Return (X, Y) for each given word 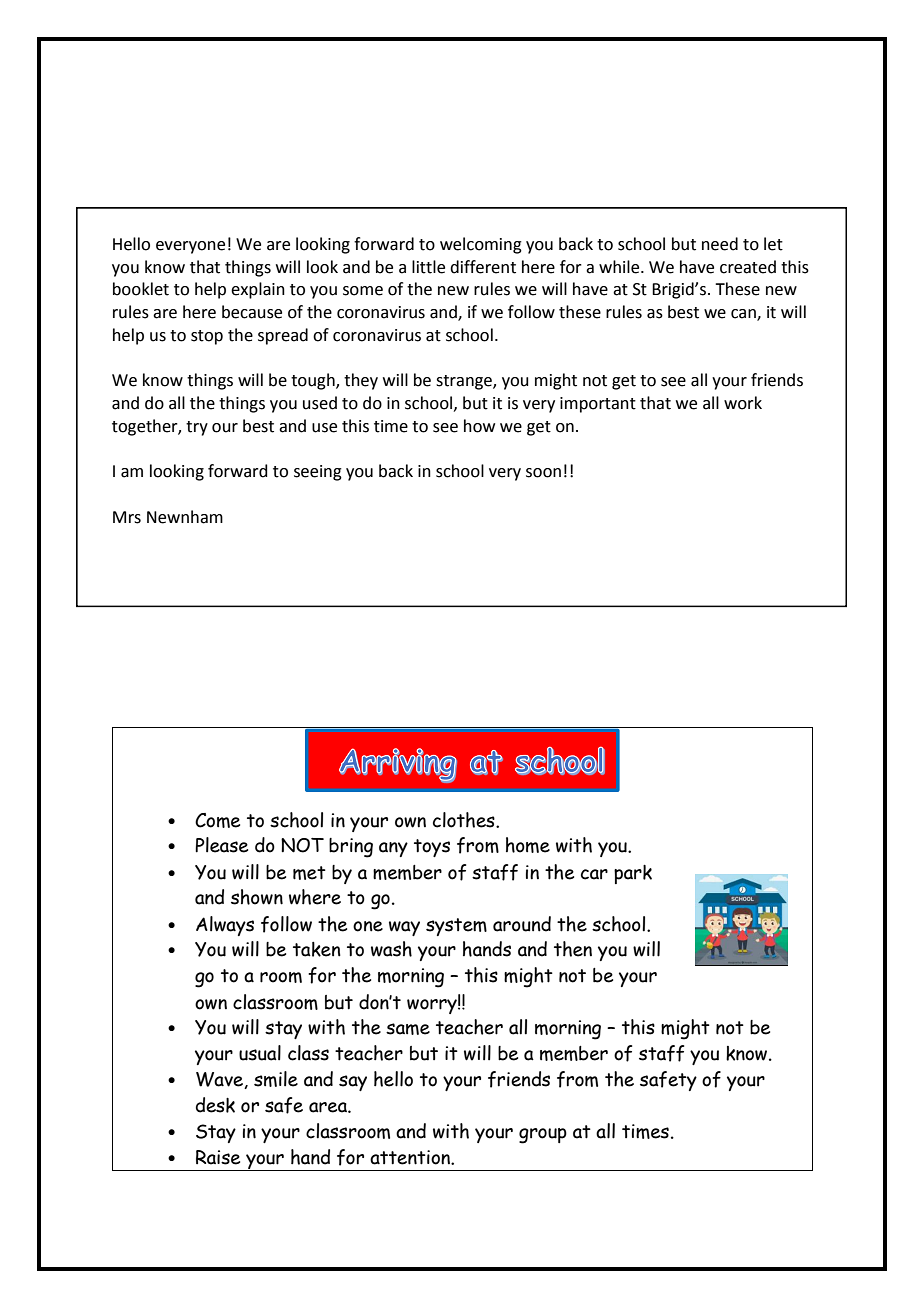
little (428, 267)
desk (215, 1105)
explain (258, 290)
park (633, 874)
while (620, 267)
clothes (465, 820)
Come (217, 820)
